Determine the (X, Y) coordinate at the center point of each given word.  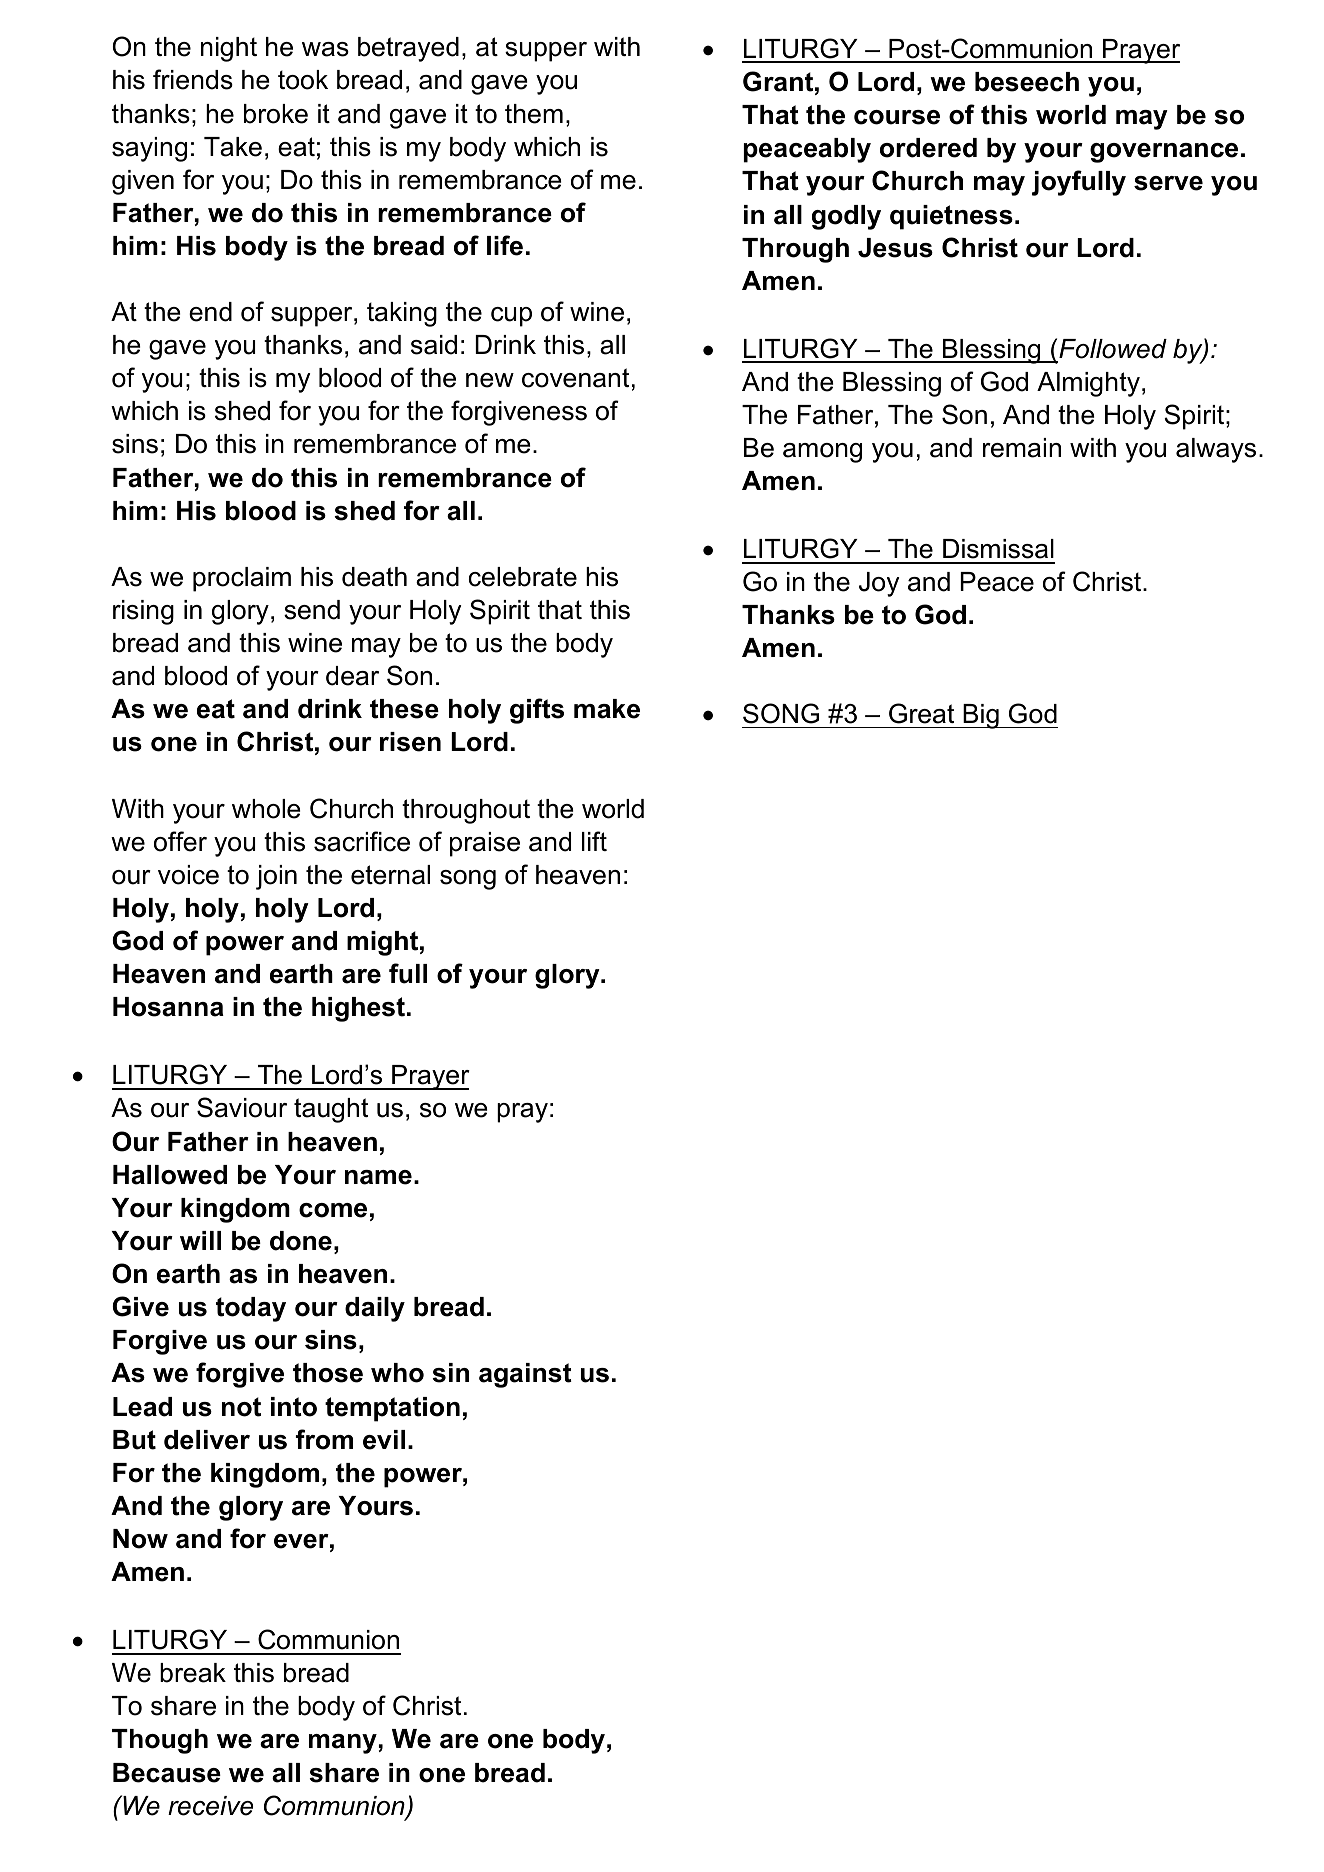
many (343, 1744)
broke (276, 114)
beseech (1027, 82)
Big (981, 716)
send (312, 610)
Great (921, 713)
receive (210, 1806)
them (534, 114)
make (607, 709)
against (525, 1375)
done (301, 1241)
